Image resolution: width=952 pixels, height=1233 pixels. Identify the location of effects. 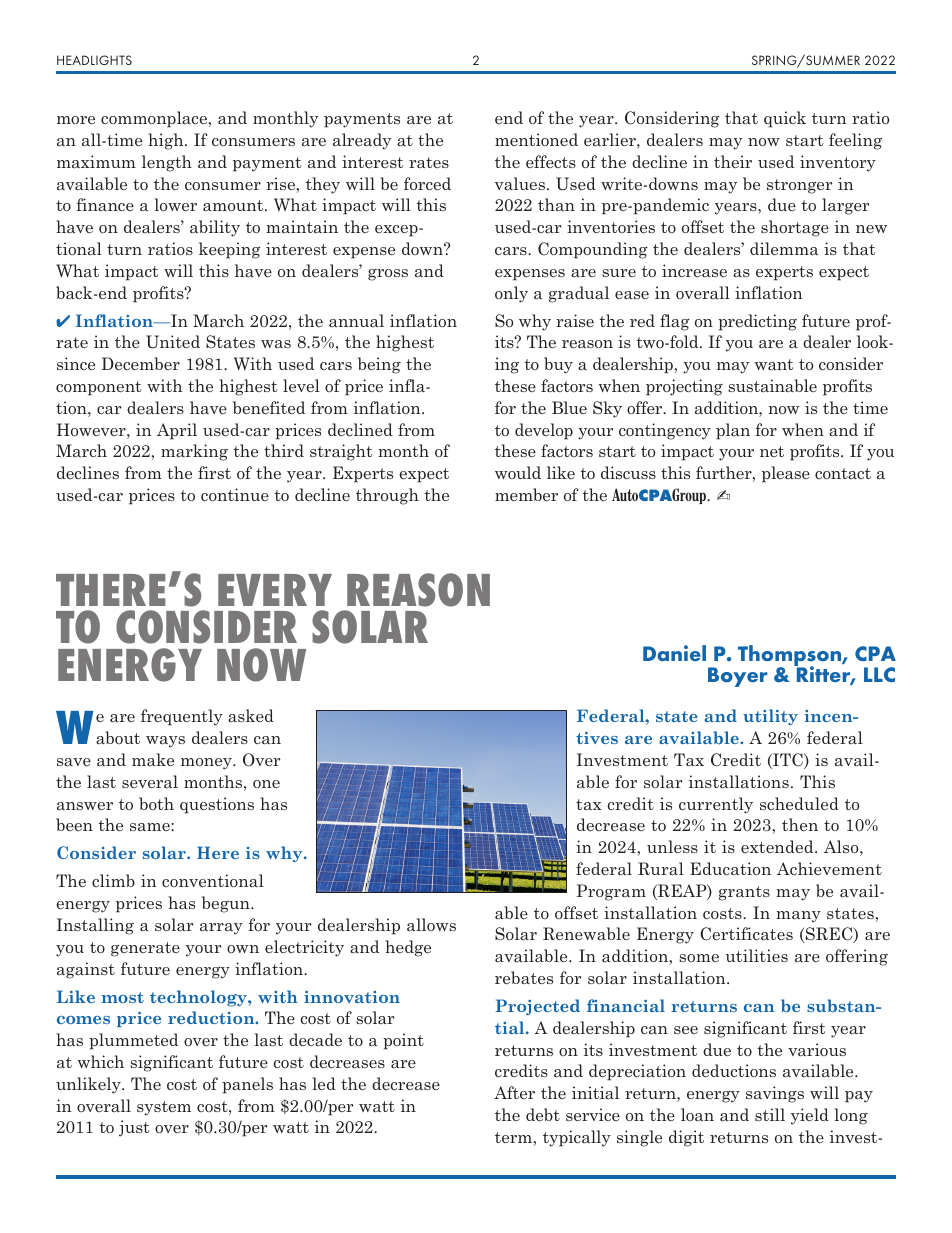
(551, 161).
